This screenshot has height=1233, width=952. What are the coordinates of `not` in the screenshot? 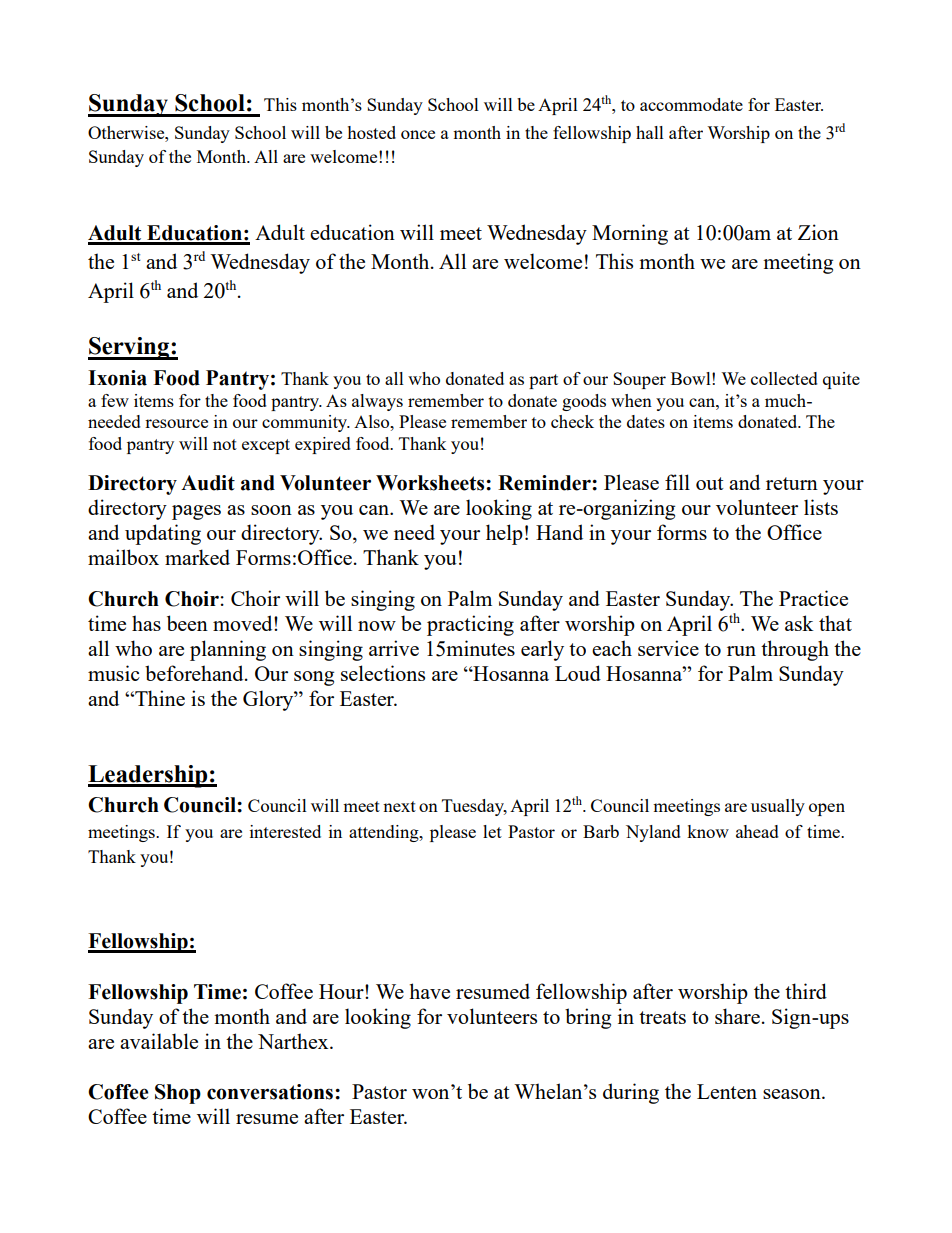 It's located at (225, 444).
